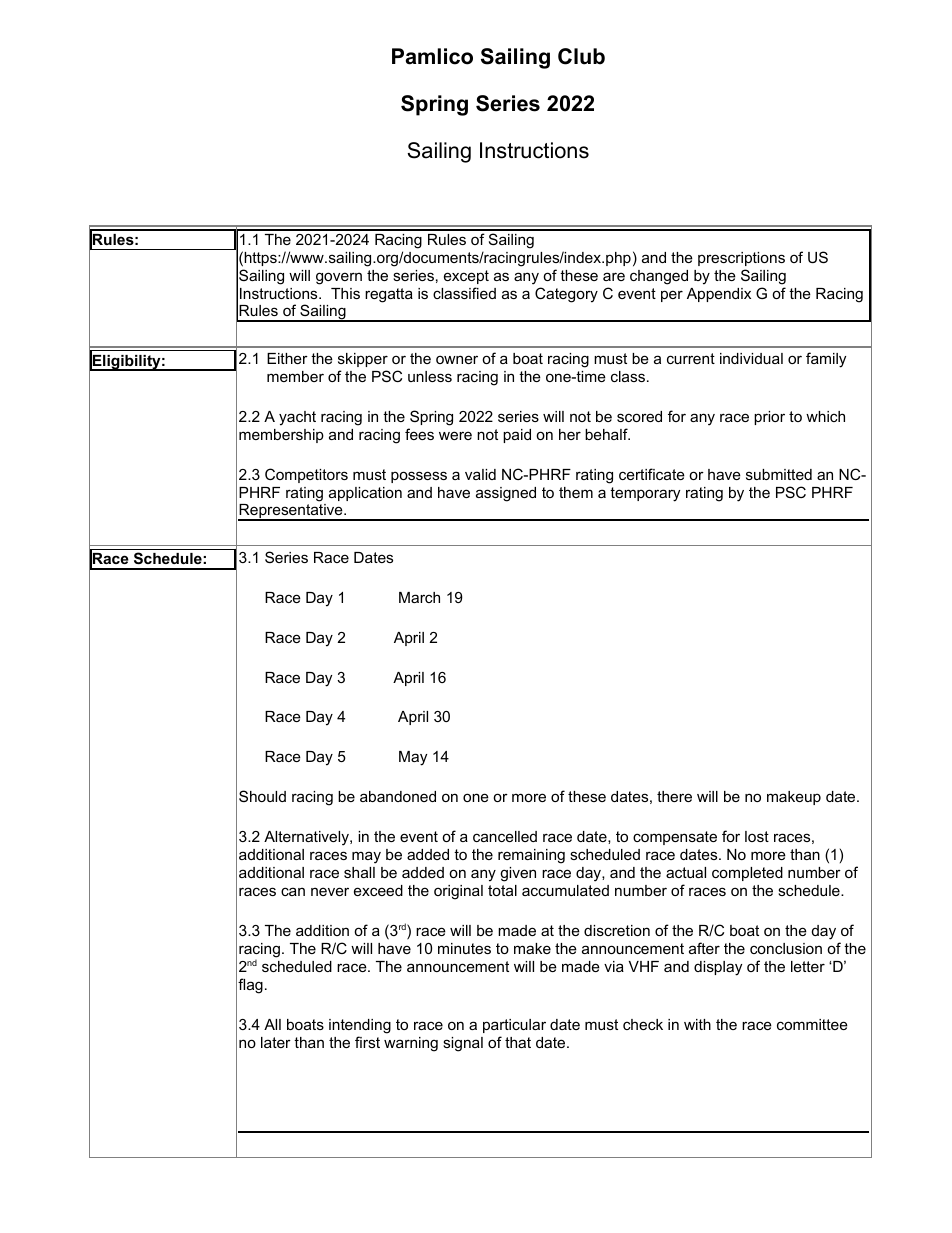 Image resolution: width=952 pixels, height=1233 pixels. I want to click on intending, so click(360, 1026).
